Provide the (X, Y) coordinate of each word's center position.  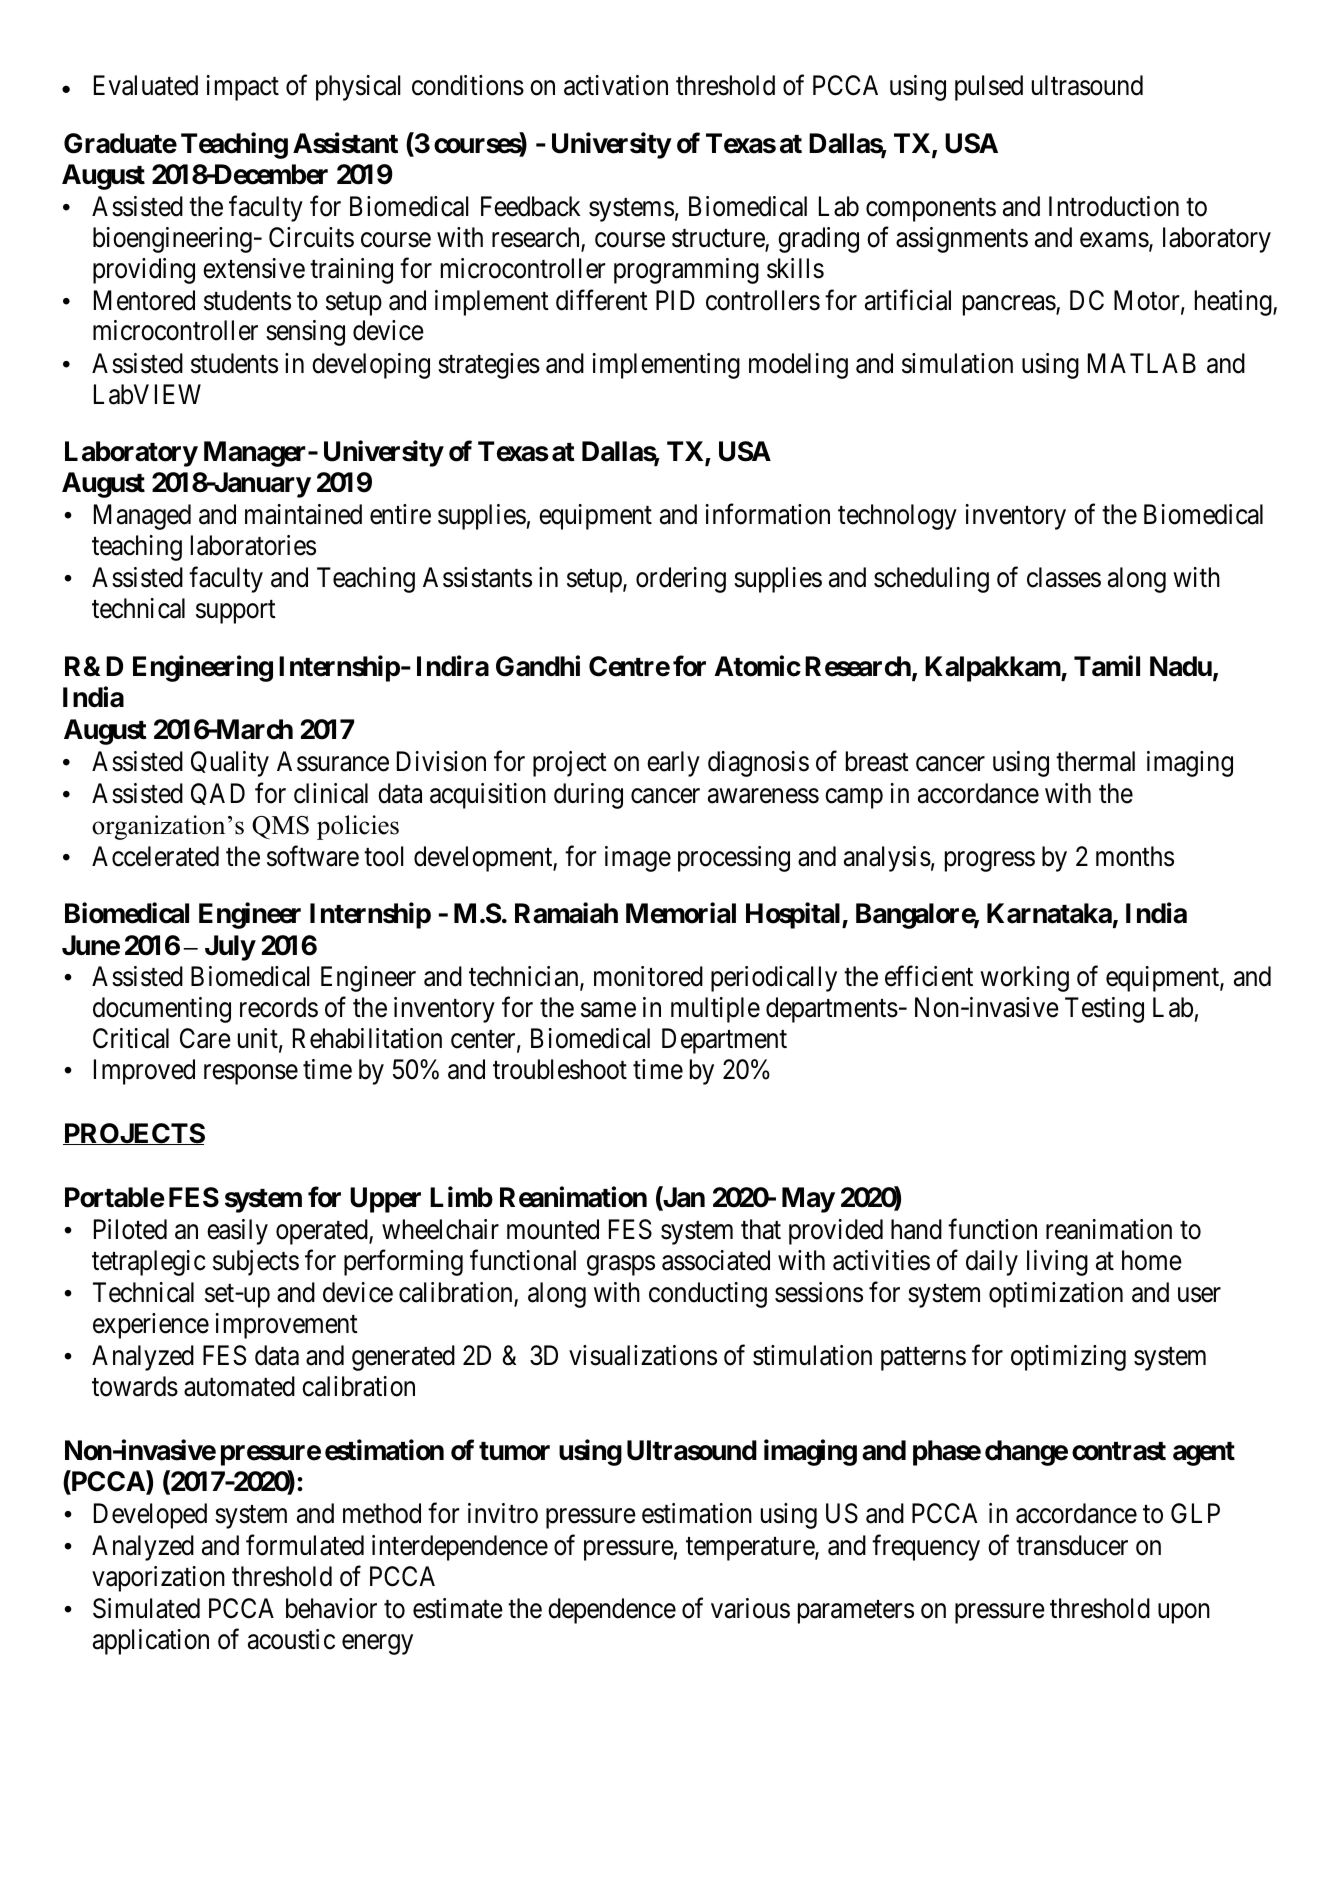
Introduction (1114, 206)
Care (205, 1038)
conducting (708, 1295)
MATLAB (1142, 363)
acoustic (291, 1639)
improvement (286, 1326)
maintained (303, 514)
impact (242, 88)
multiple (715, 1010)
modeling (798, 366)
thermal (1095, 761)
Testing (1104, 1010)
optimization (1056, 1295)
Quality (230, 764)
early (673, 764)
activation (616, 85)
